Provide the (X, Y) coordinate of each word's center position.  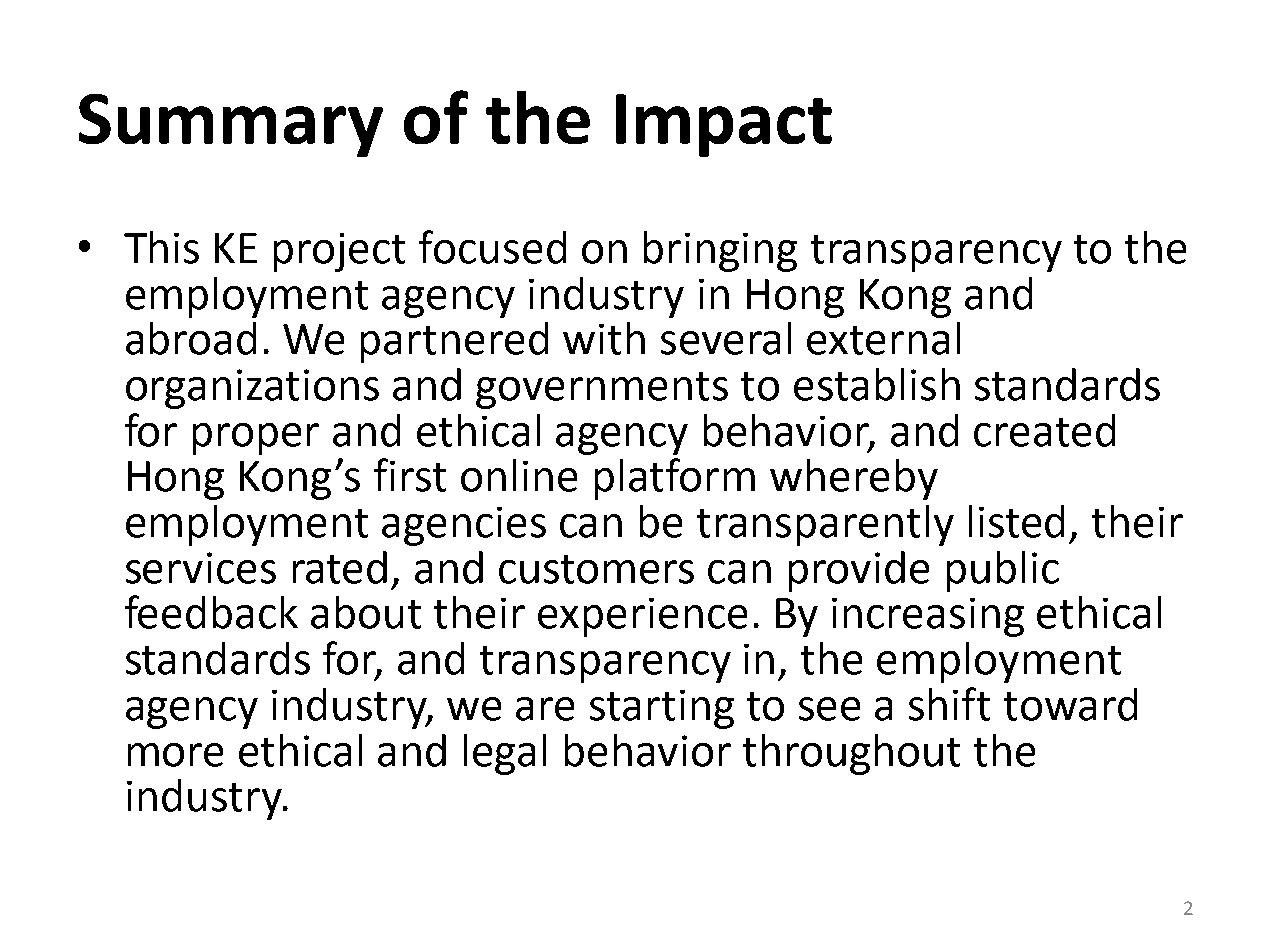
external (883, 338)
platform (675, 479)
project (339, 252)
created (1044, 430)
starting (662, 709)
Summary (231, 125)
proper (256, 439)
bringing (720, 251)
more (175, 755)
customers (596, 569)
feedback (211, 612)
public (1003, 571)
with (604, 338)
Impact (724, 125)
